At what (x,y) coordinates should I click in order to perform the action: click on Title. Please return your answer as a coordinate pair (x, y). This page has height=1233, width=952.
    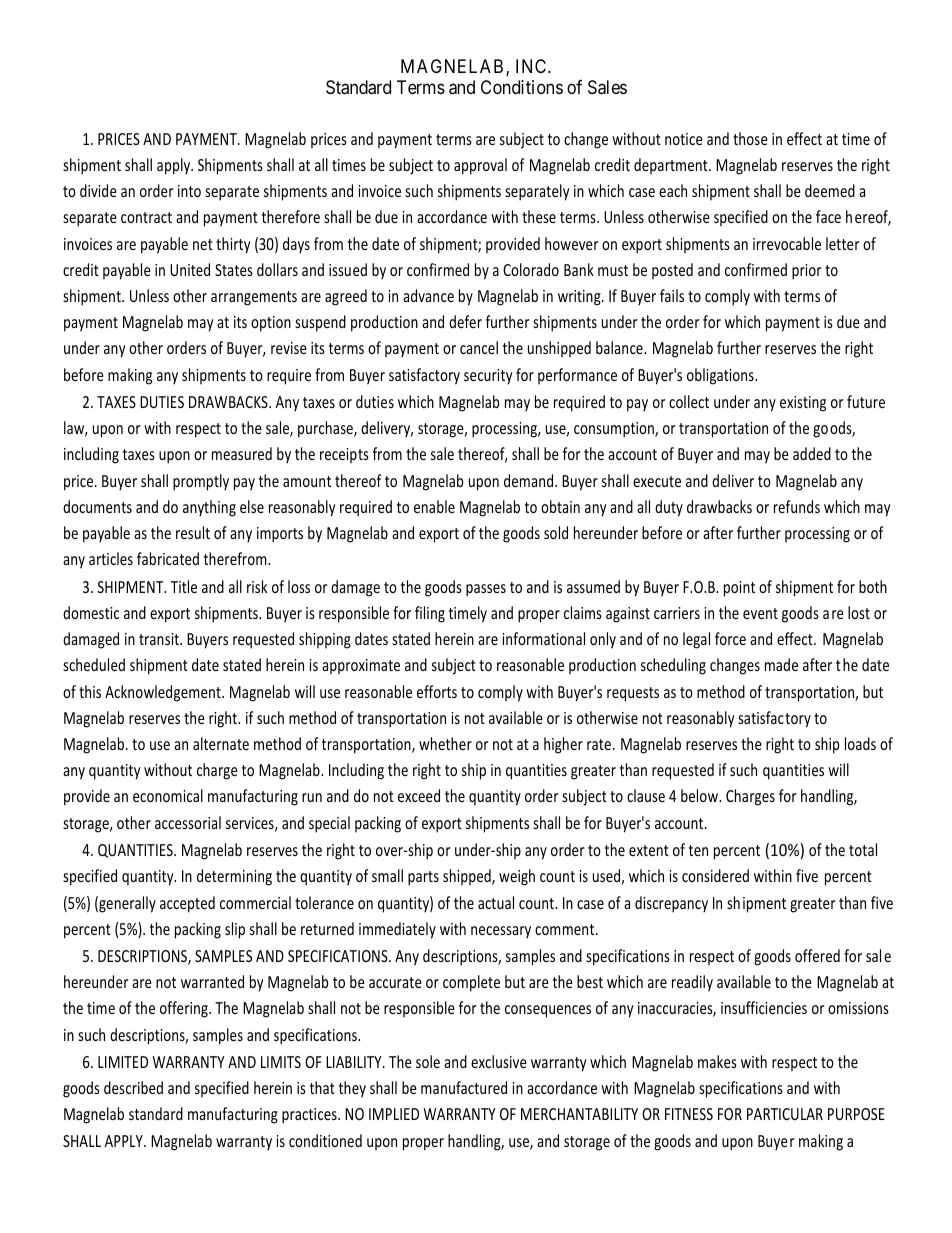
    Looking at the image, I should click on (184, 586).
